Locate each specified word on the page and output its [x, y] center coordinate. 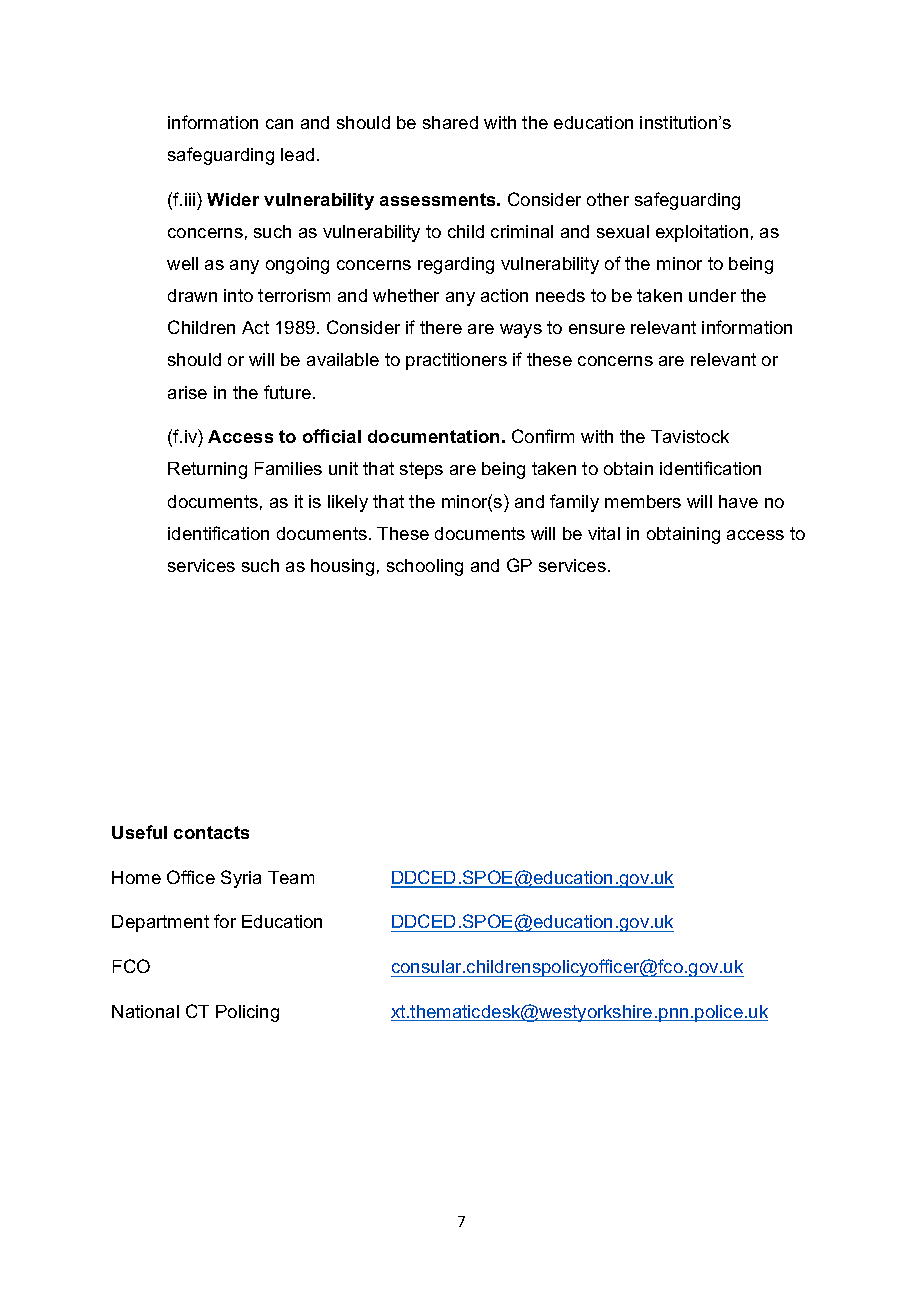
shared [450, 122]
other [608, 199]
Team [291, 877]
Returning [207, 470]
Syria [241, 879]
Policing [247, 1013]
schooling [425, 567]
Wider [233, 199]
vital [604, 533]
